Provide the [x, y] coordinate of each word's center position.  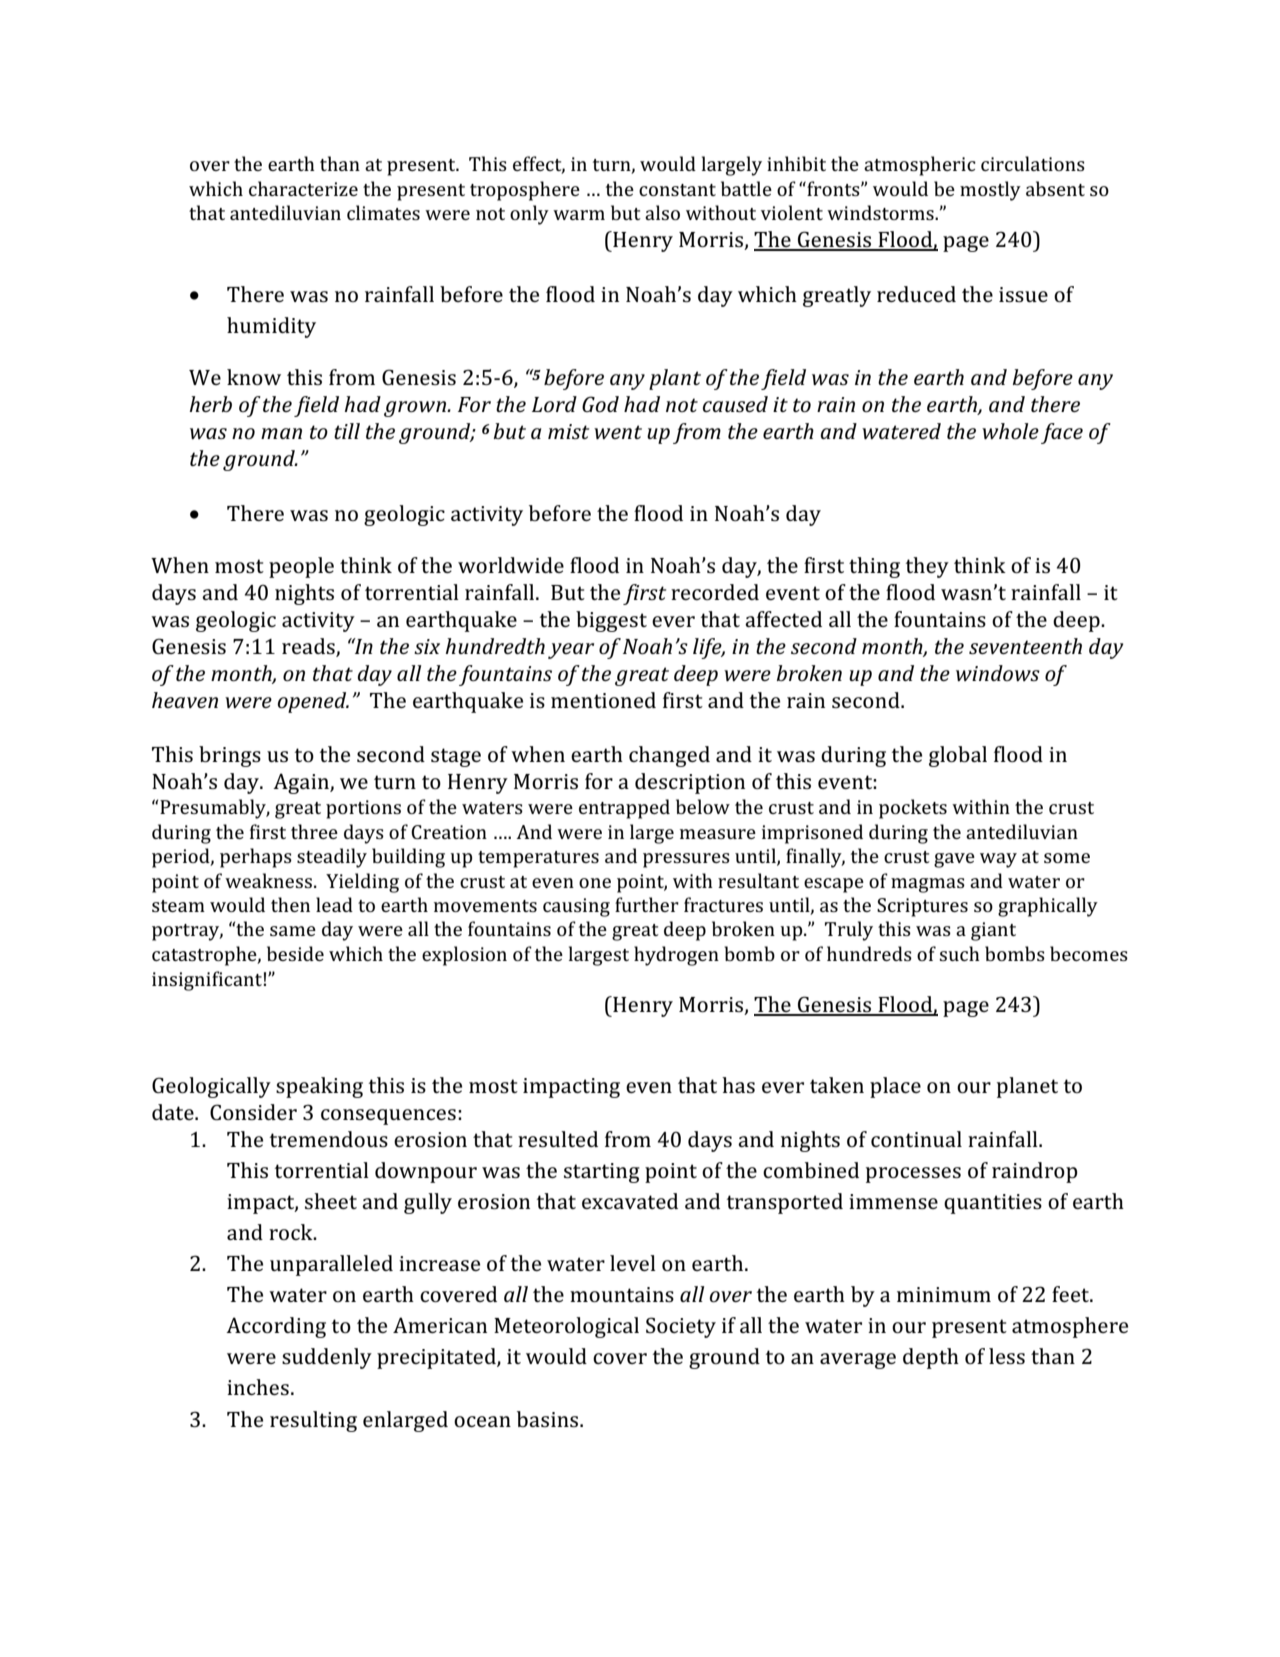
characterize [303, 188]
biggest [611, 621]
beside [295, 953]
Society [681, 1327]
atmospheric [920, 166]
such [960, 953]
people [301, 567]
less [1007, 1356]
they [927, 567]
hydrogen [676, 956]
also [662, 212]
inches [258, 1387]
